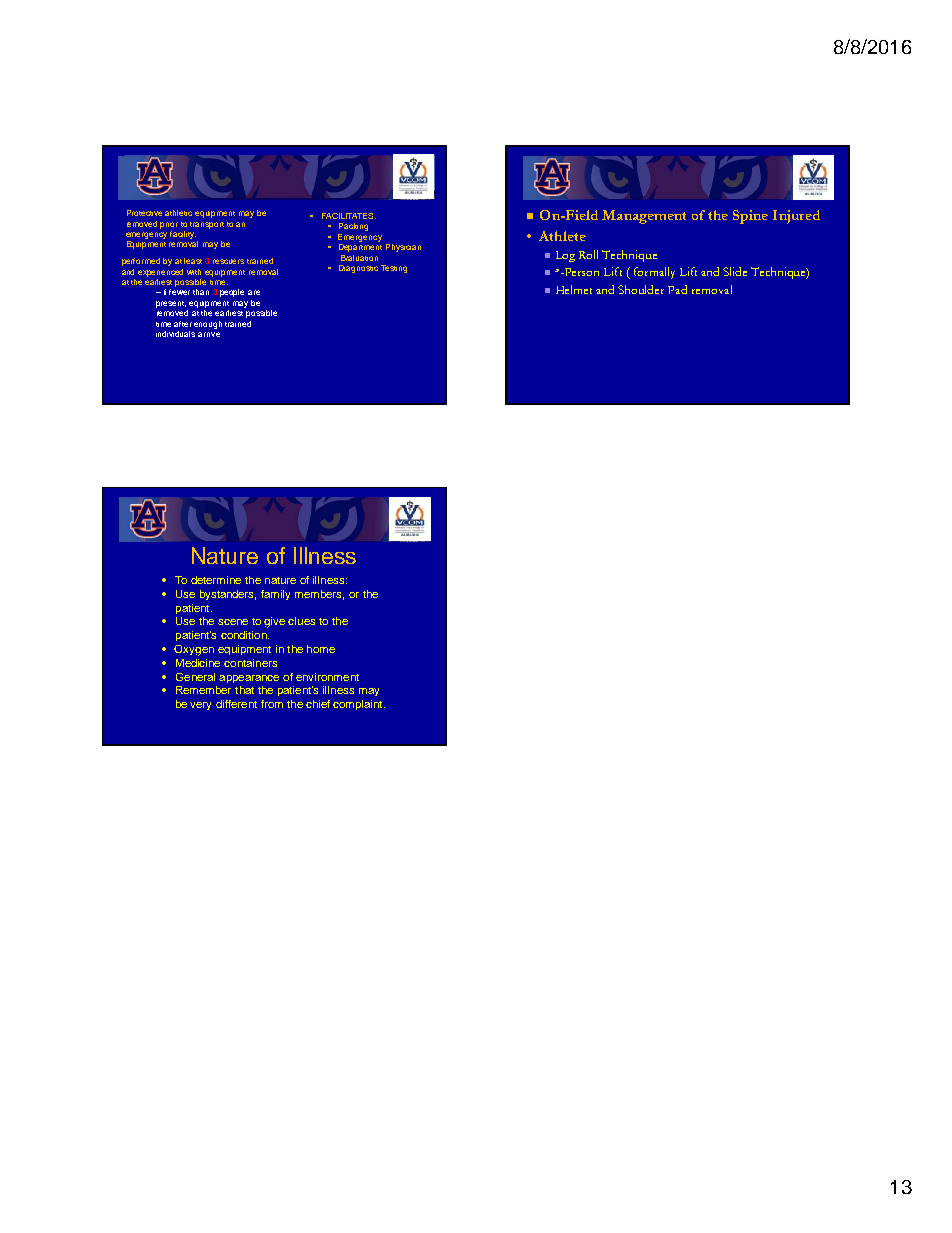  What do you see at coordinates (750, 217) in the image?
I see `Spine` at bounding box center [750, 217].
